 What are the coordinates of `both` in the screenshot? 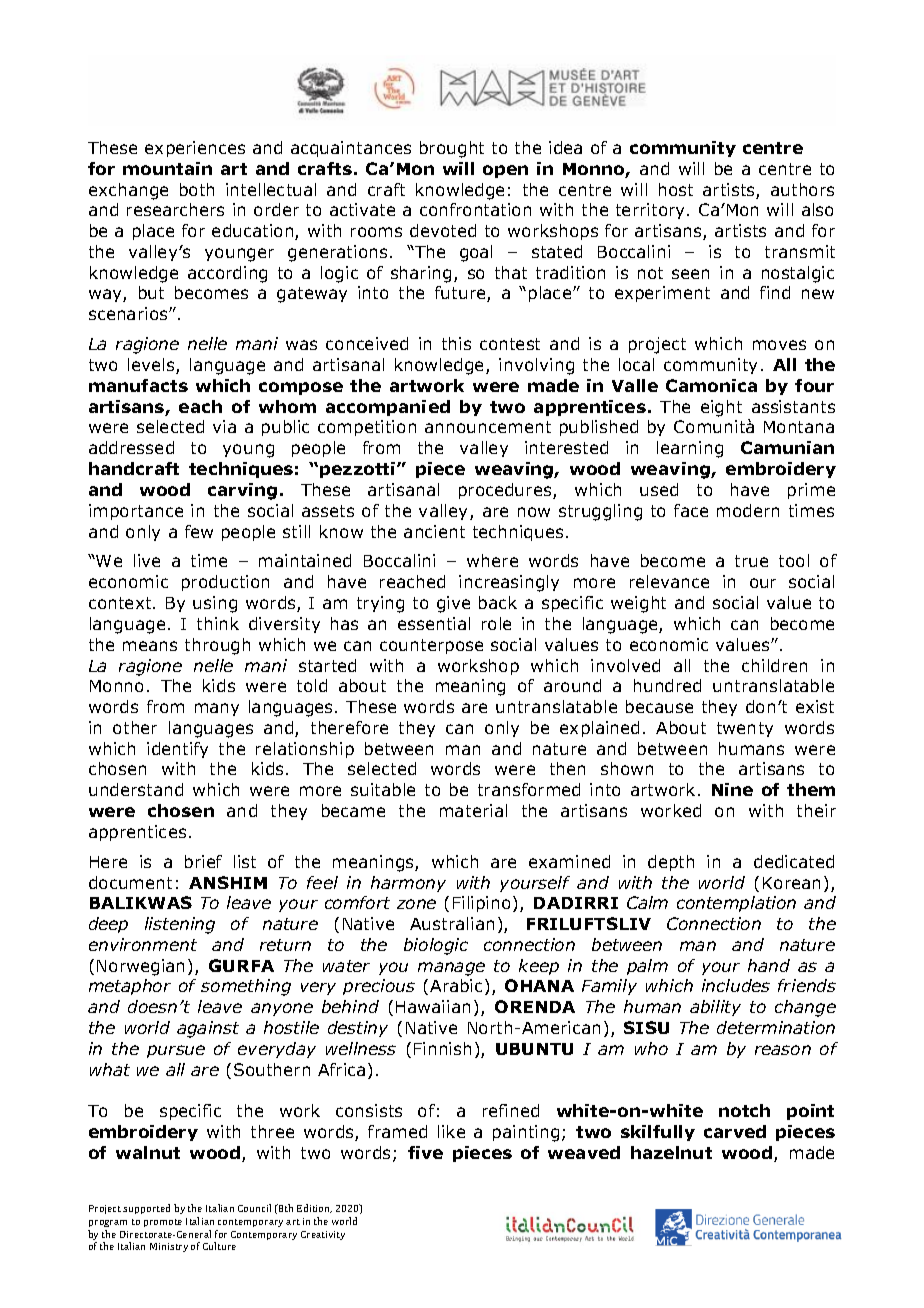 It's located at (197, 189).
